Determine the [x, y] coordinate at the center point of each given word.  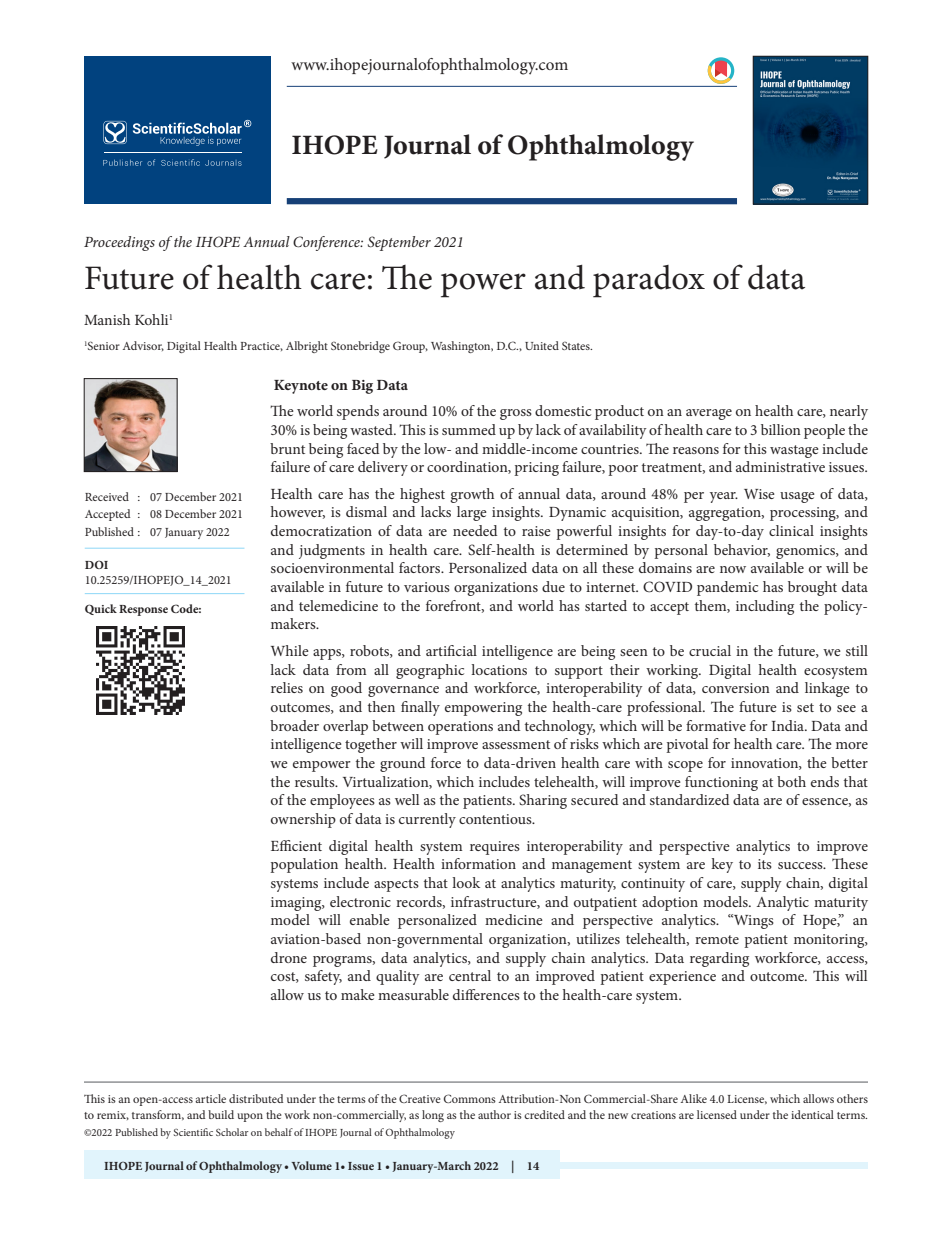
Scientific [193, 1132]
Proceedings [119, 243]
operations [460, 728]
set [805, 707]
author [494, 1114]
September [399, 243]
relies [287, 687]
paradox [649, 281]
